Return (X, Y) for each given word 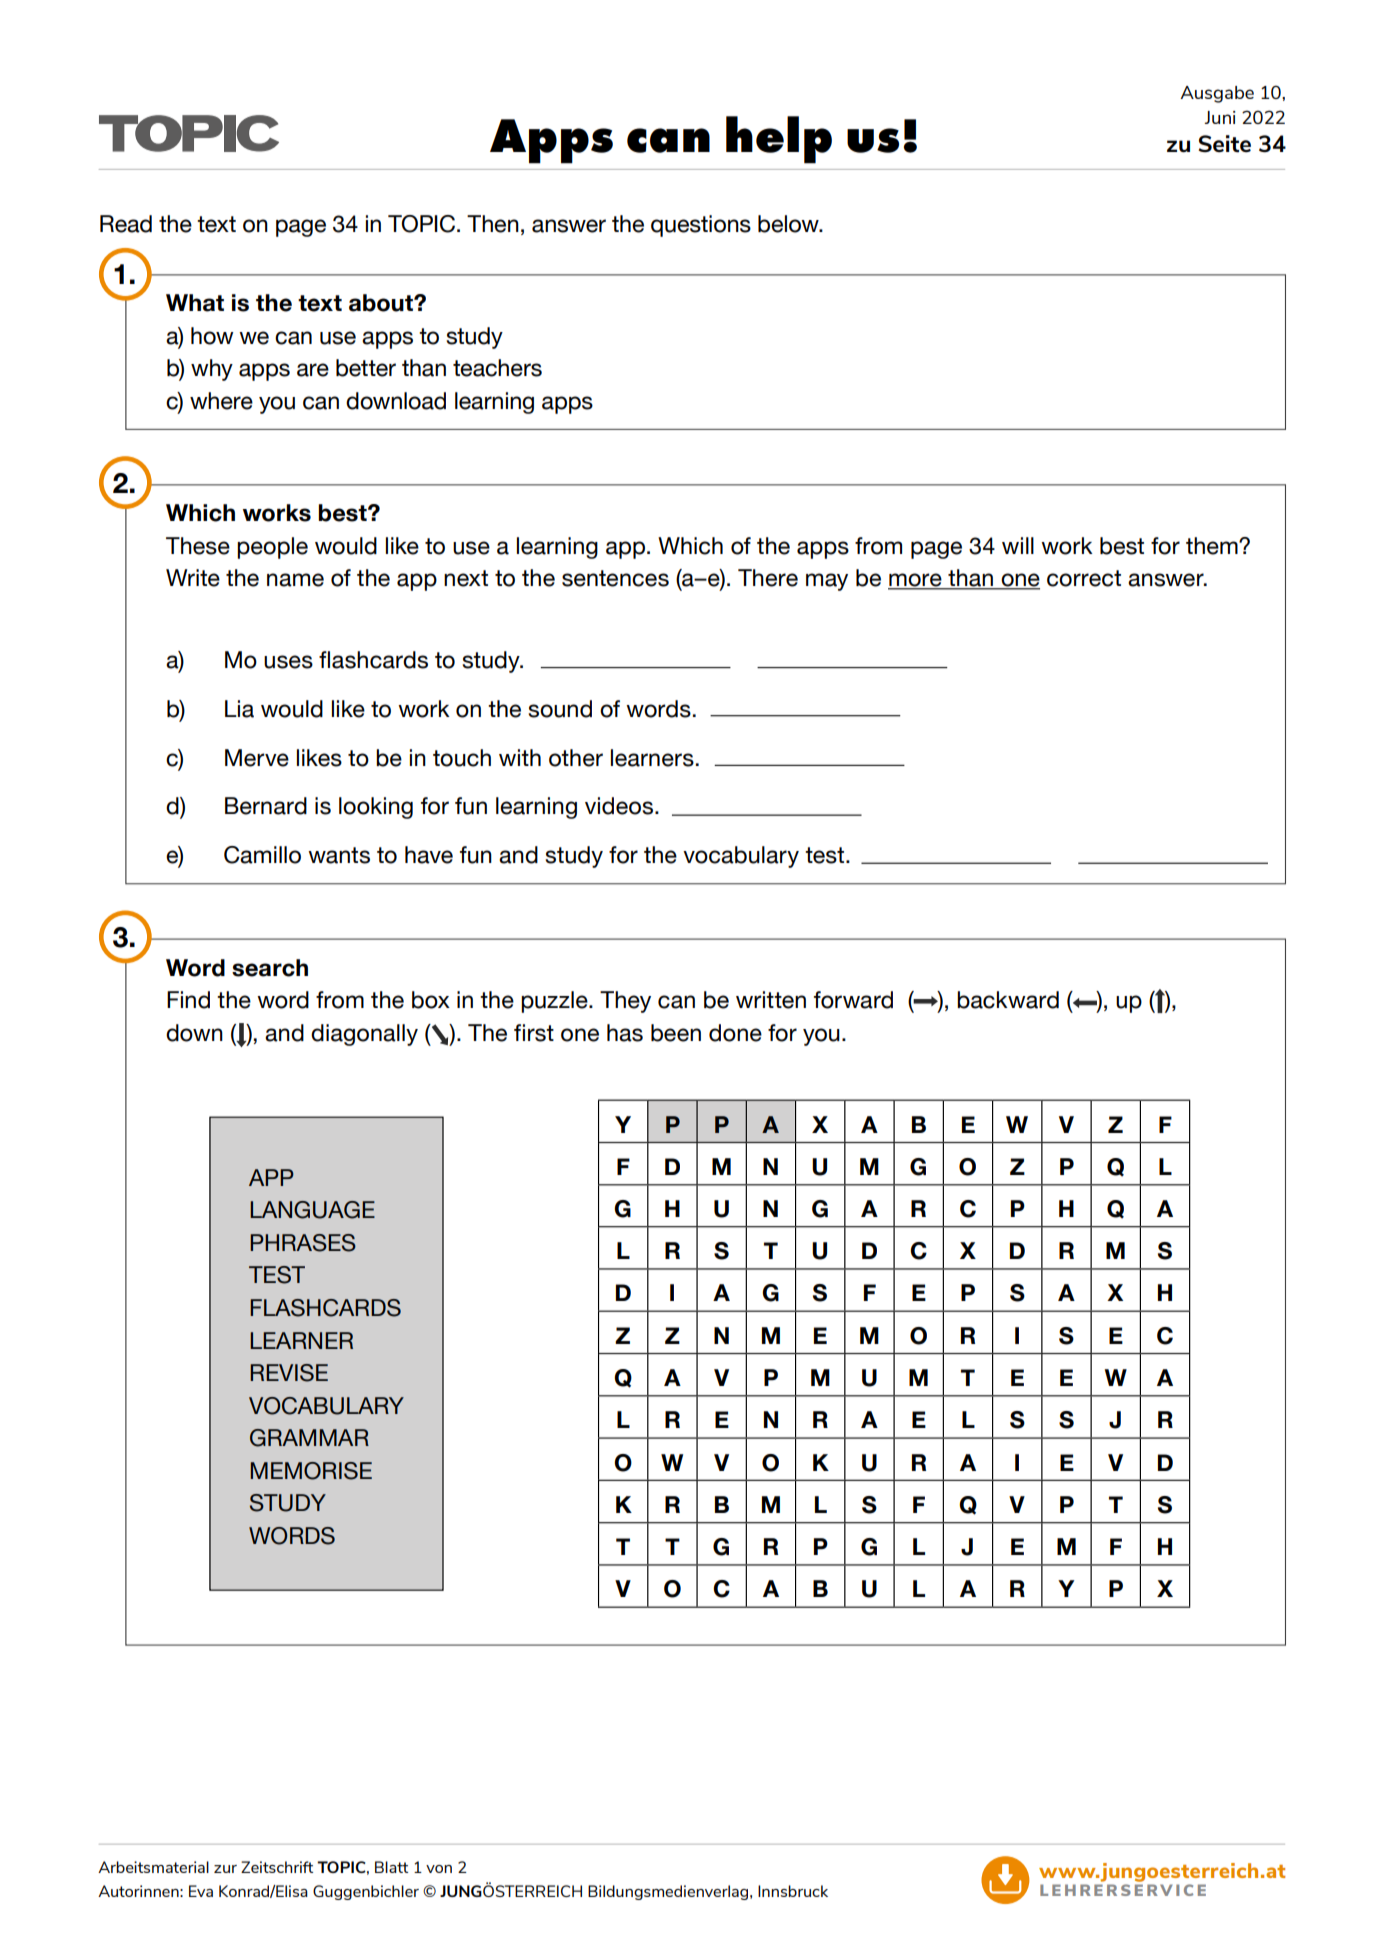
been (676, 1033)
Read (126, 224)
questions (701, 226)
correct (1084, 578)
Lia (239, 709)
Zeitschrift (277, 1867)
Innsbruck (793, 1891)
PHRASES (303, 1243)
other (576, 758)
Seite (1224, 144)
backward (1008, 1000)
